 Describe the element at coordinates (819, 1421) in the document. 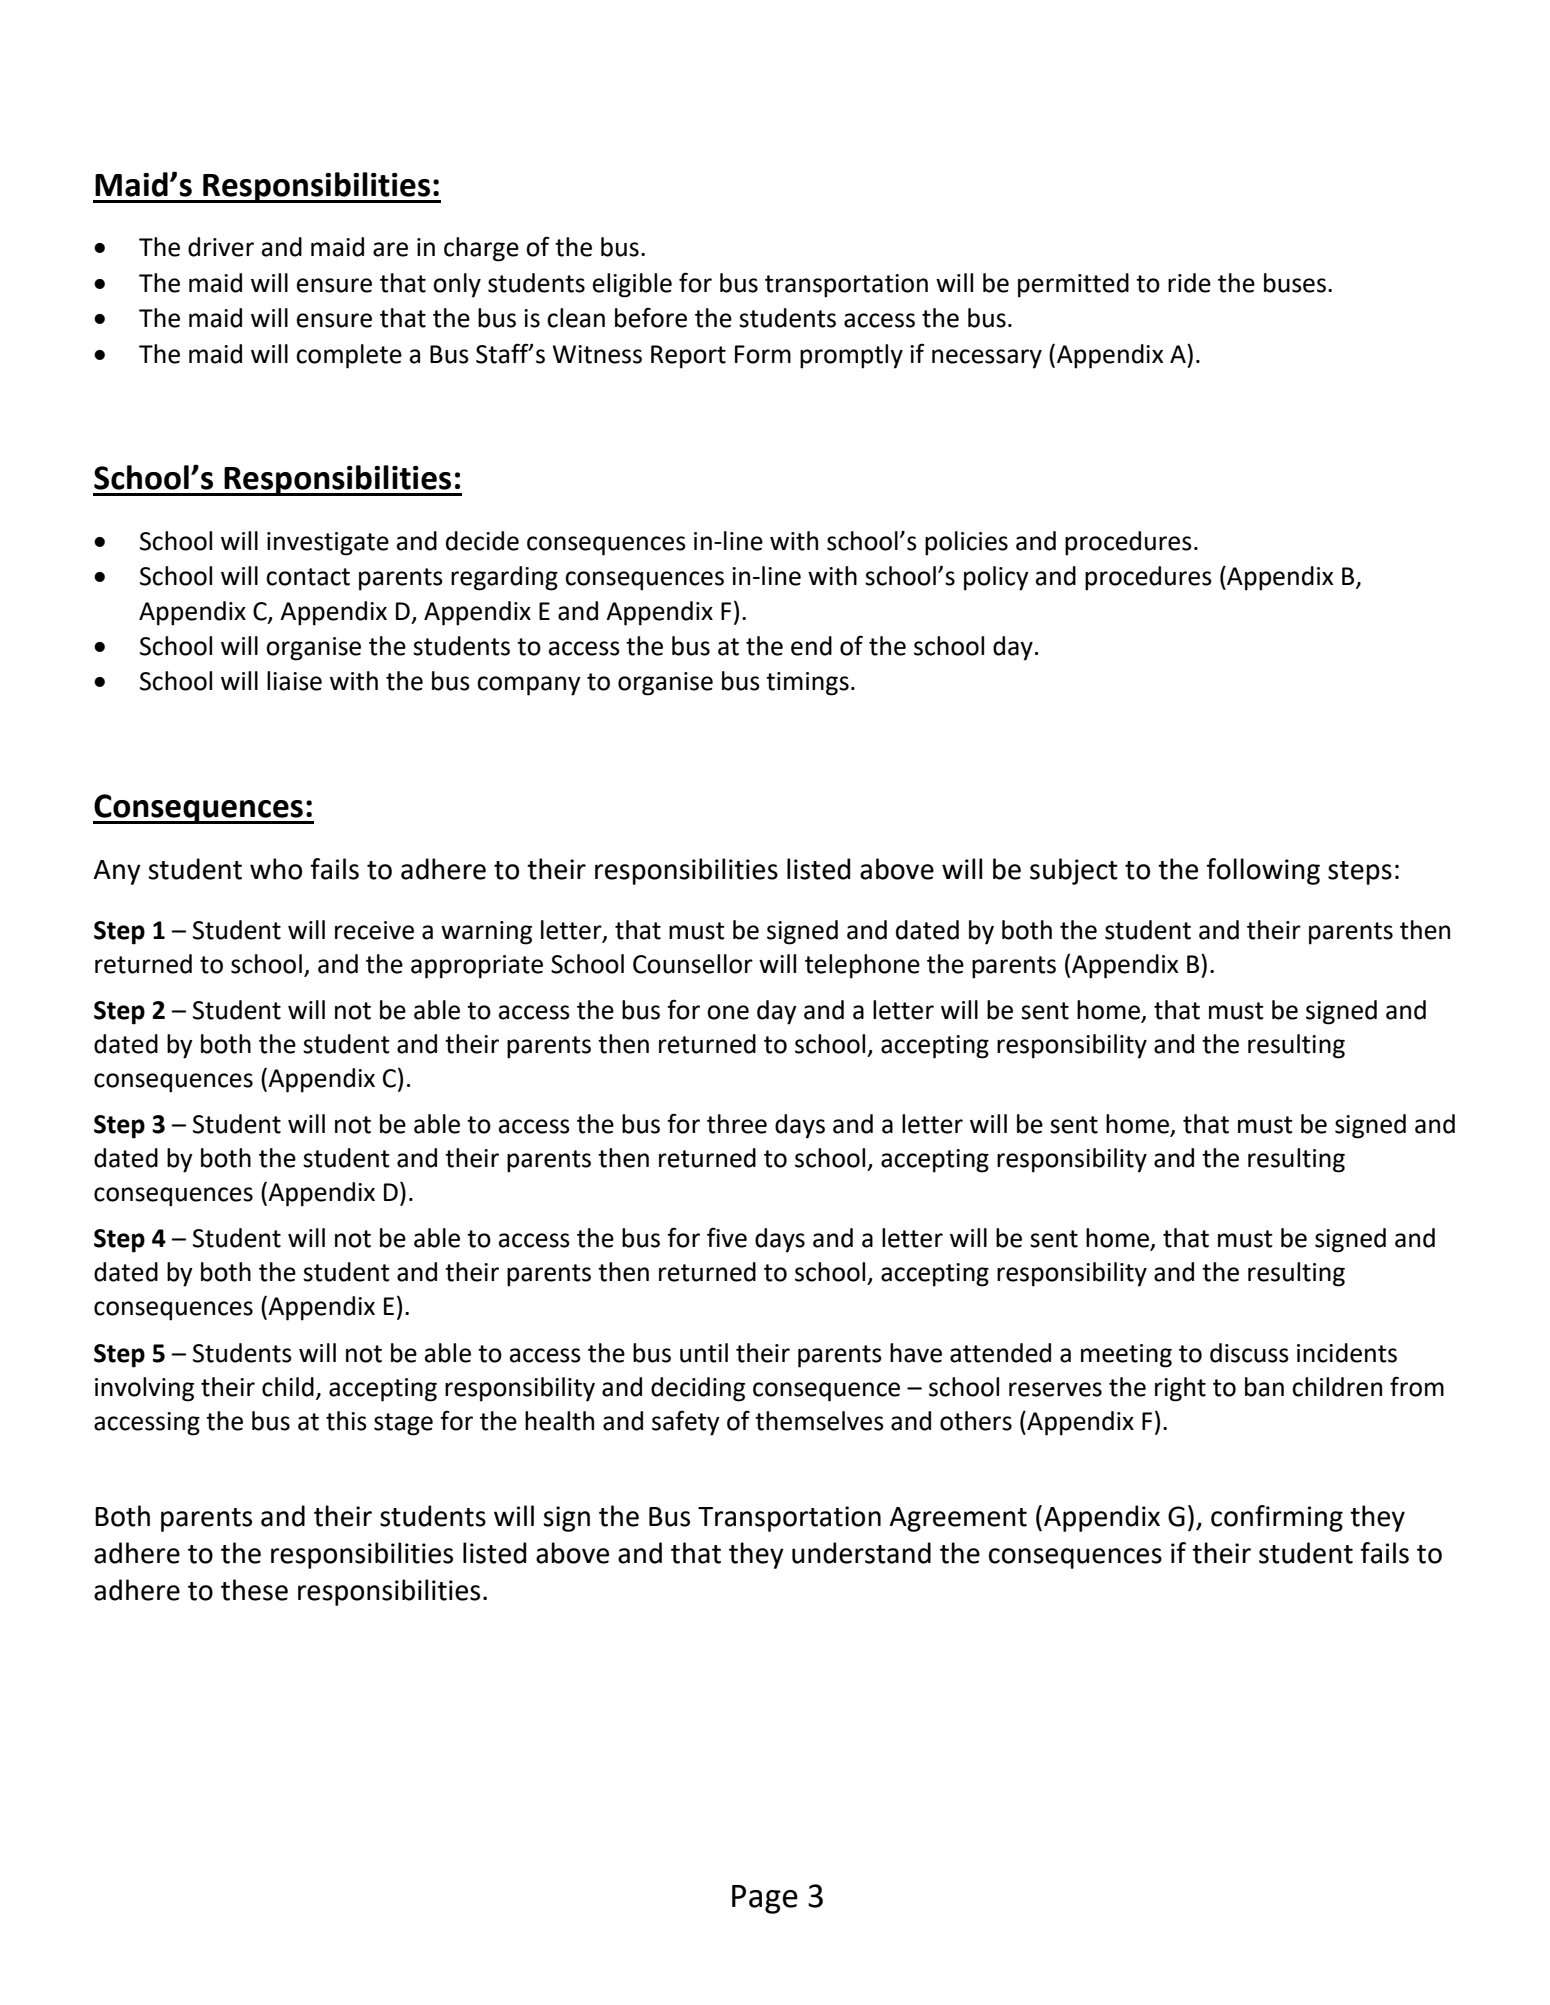

I see `themselves` at that location.
